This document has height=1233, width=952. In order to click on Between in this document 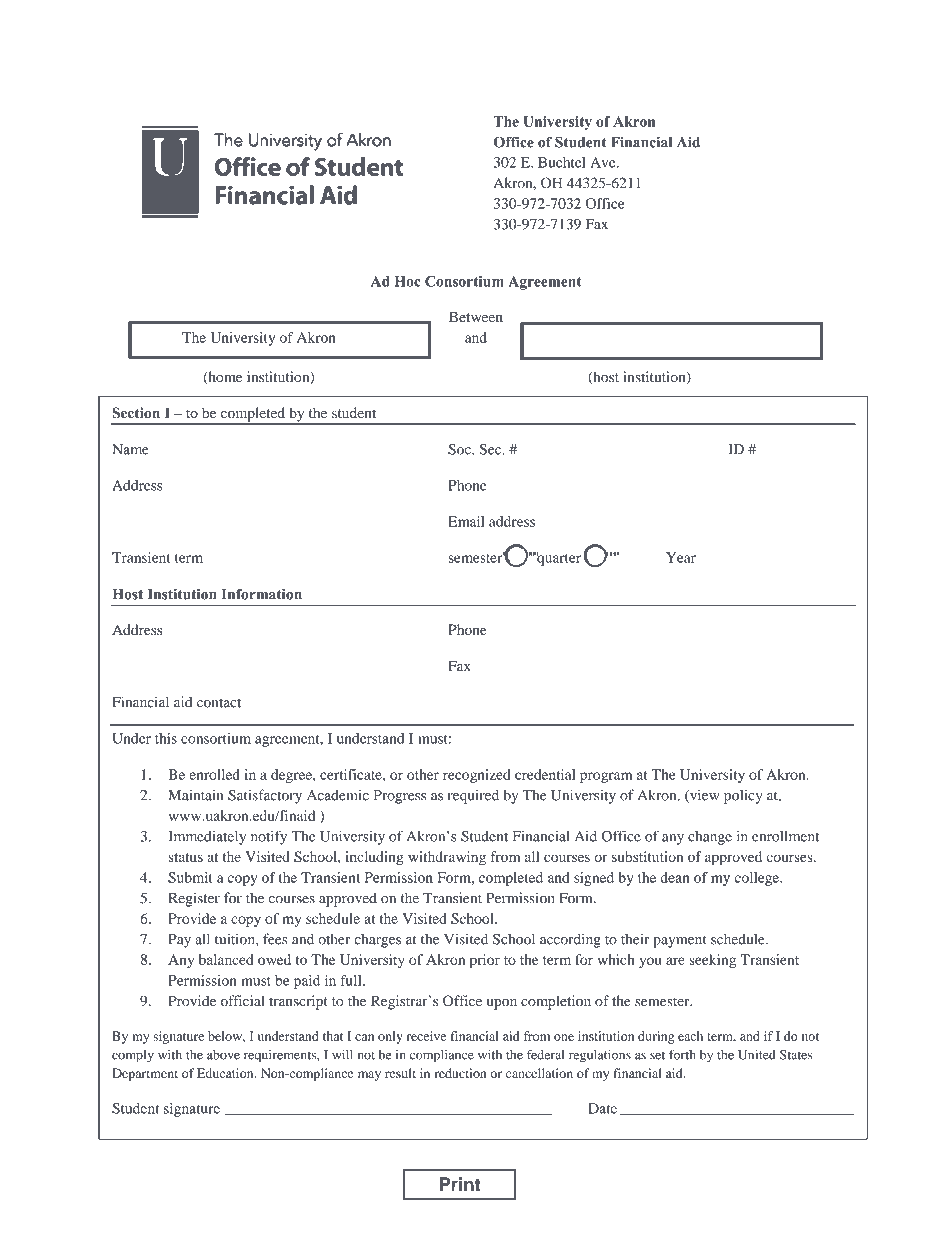, I will do `click(476, 316)`.
